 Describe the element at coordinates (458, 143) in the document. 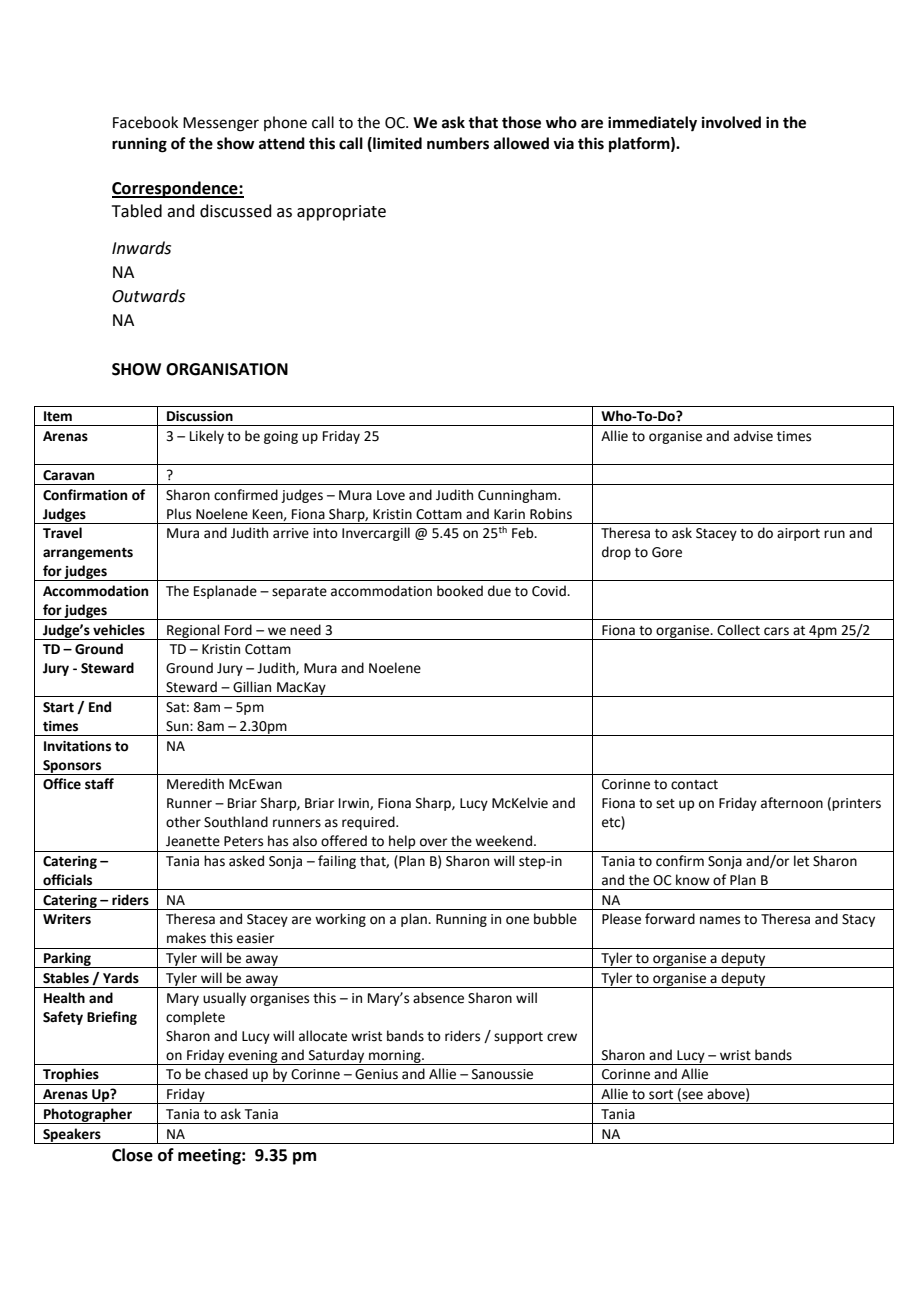

I see `numbers` at that location.
